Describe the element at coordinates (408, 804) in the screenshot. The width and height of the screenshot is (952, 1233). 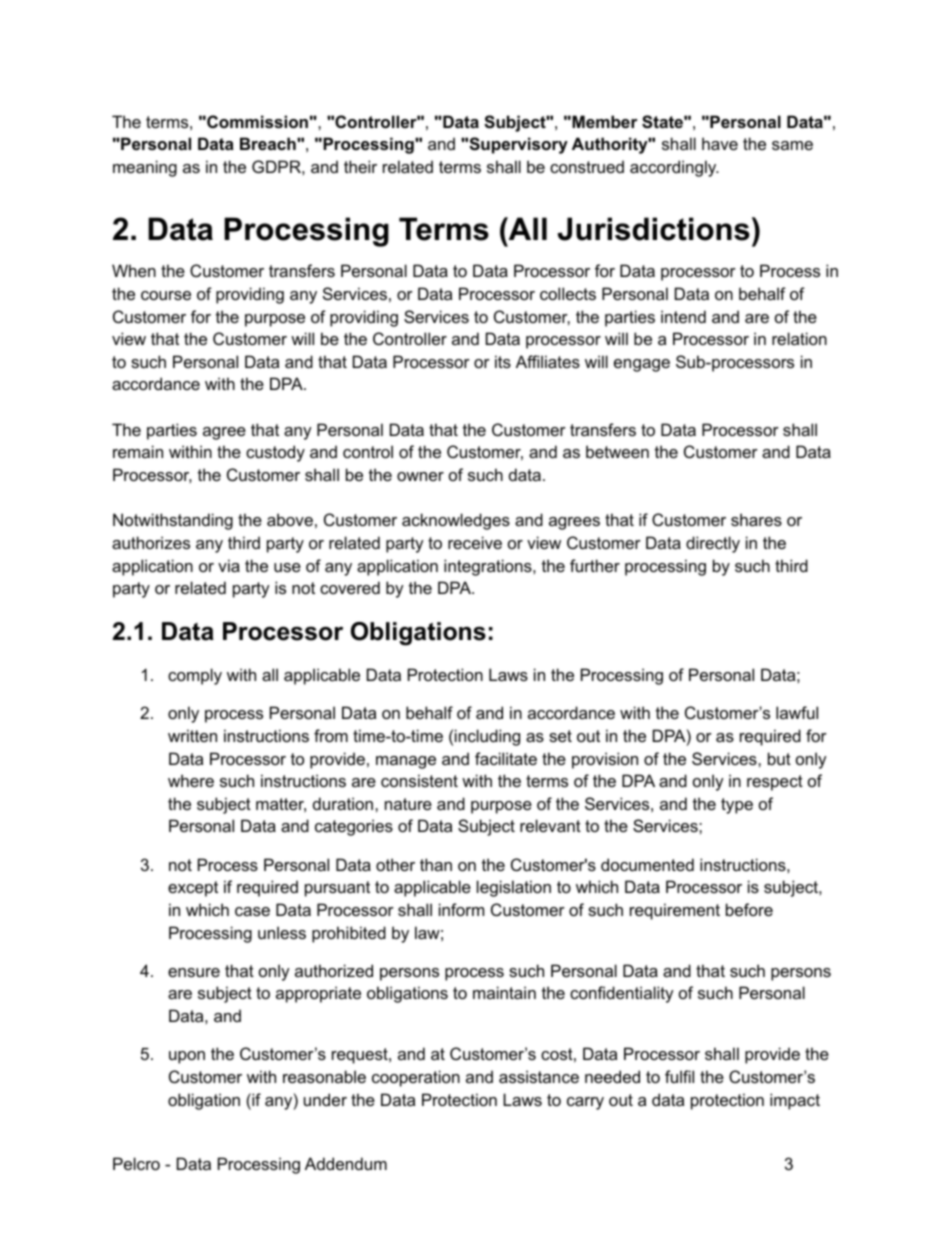
I see `nature` at that location.
